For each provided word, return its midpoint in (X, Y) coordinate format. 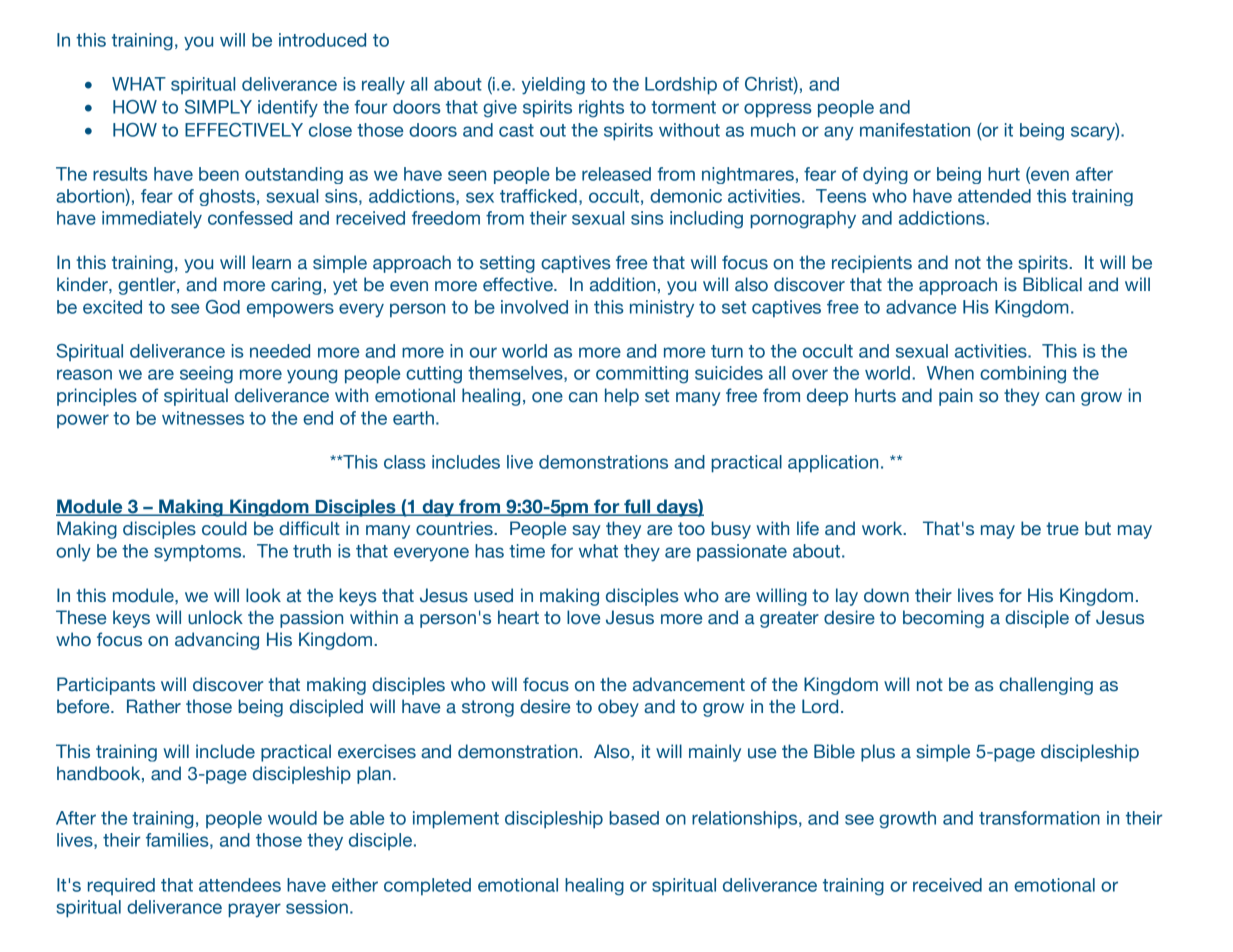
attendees (240, 885)
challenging (1046, 686)
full (637, 507)
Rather (154, 706)
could (224, 528)
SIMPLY (218, 107)
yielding (553, 86)
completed (427, 887)
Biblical (1052, 284)
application (833, 464)
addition (622, 284)
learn (271, 262)
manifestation (915, 130)
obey (618, 708)
